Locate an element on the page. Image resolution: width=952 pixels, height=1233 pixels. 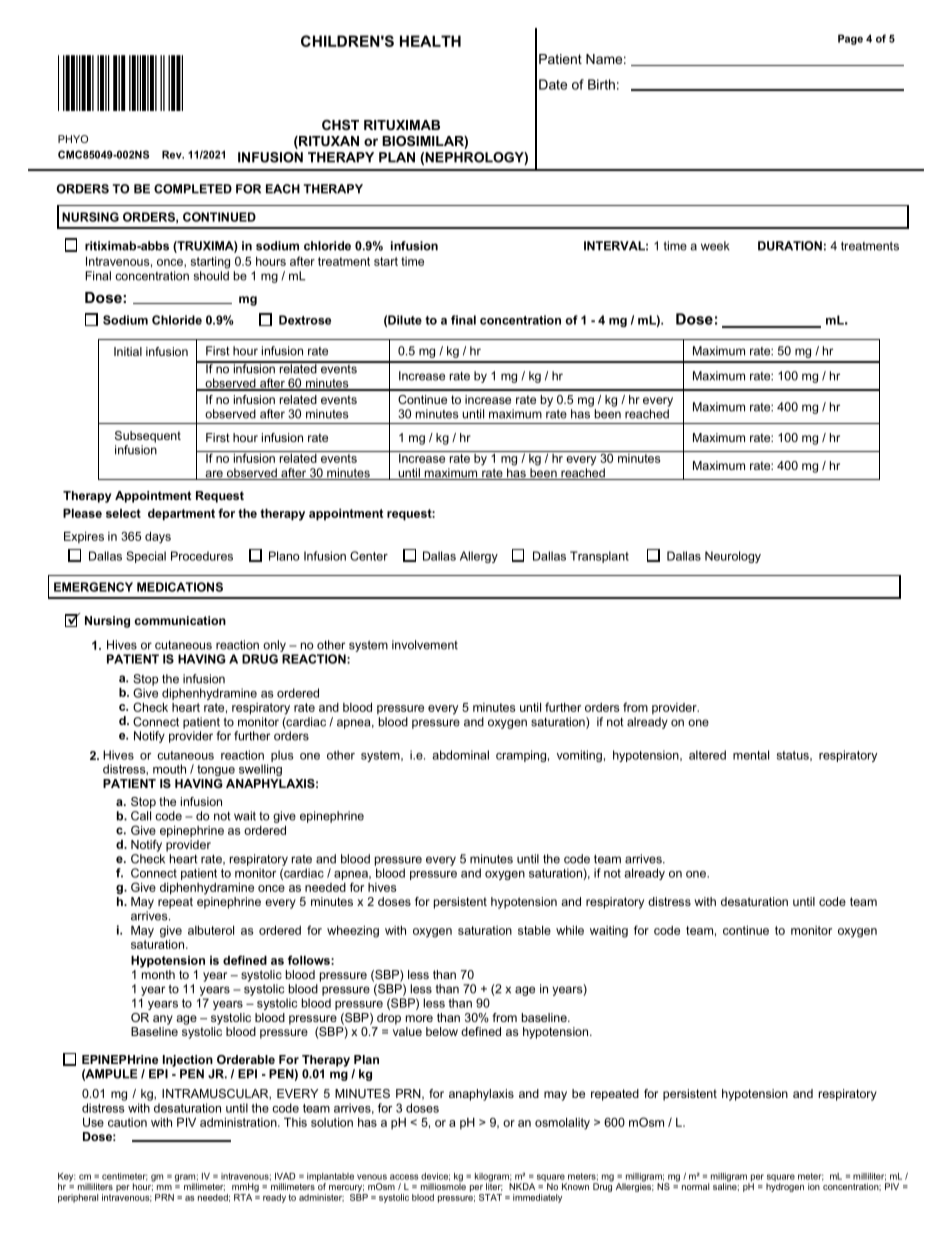
Neurology is located at coordinates (733, 557).
